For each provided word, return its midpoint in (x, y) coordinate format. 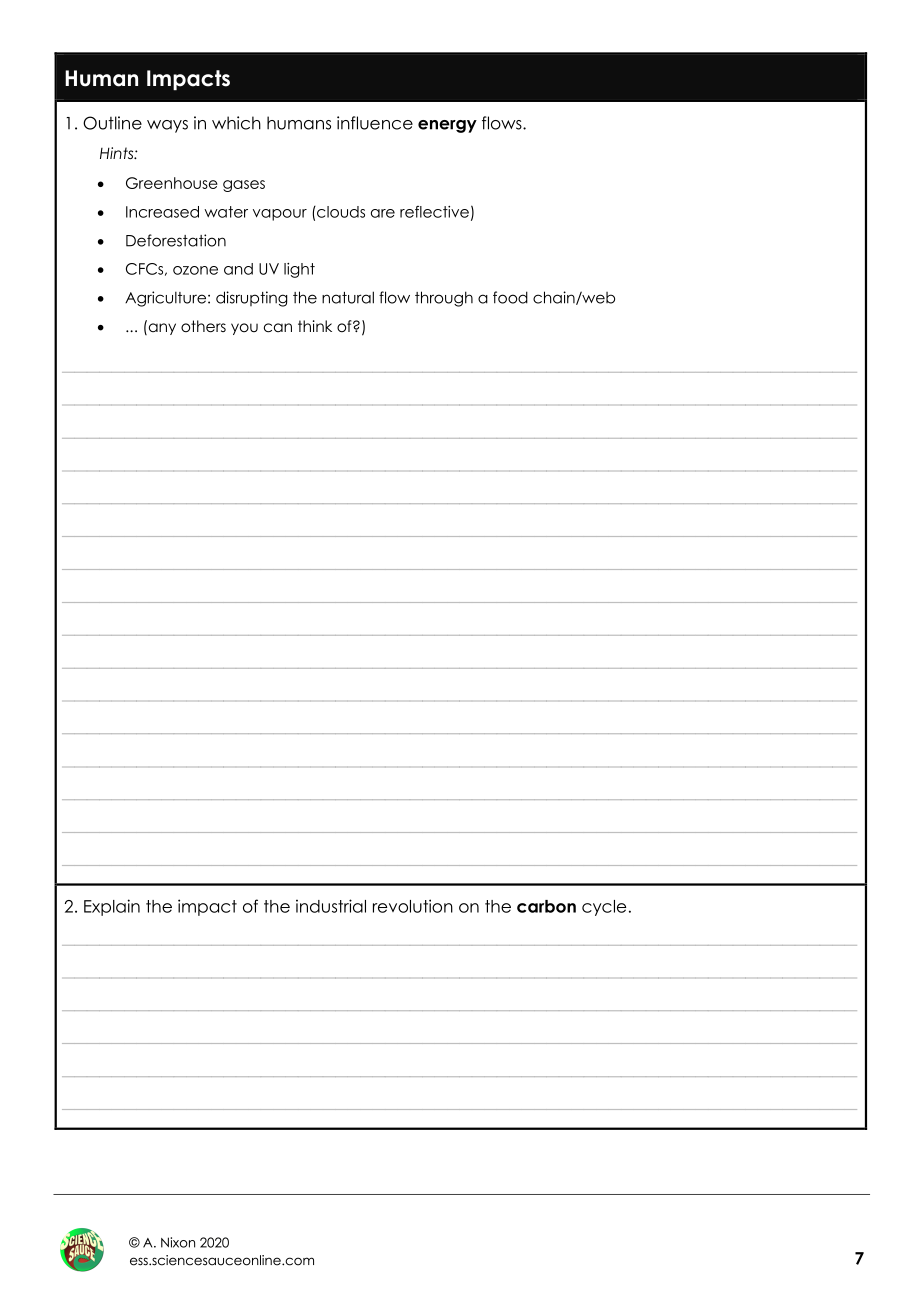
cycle (604, 908)
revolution (413, 906)
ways (167, 126)
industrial (331, 906)
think (315, 326)
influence (375, 123)
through (444, 299)
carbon (546, 906)
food (510, 297)
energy (447, 126)
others (203, 326)
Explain (112, 907)
